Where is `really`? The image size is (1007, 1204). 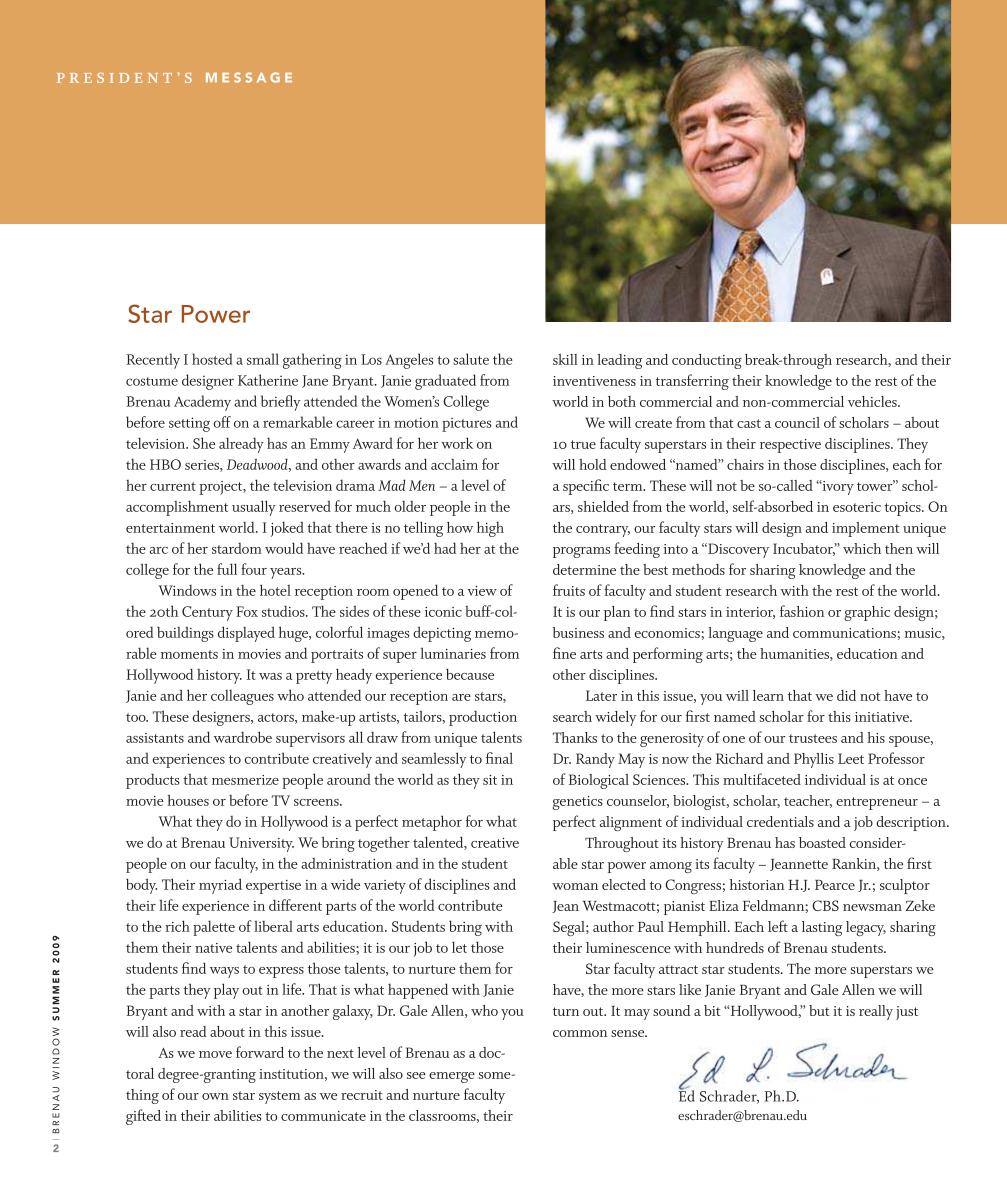 really is located at coordinates (876, 1012).
